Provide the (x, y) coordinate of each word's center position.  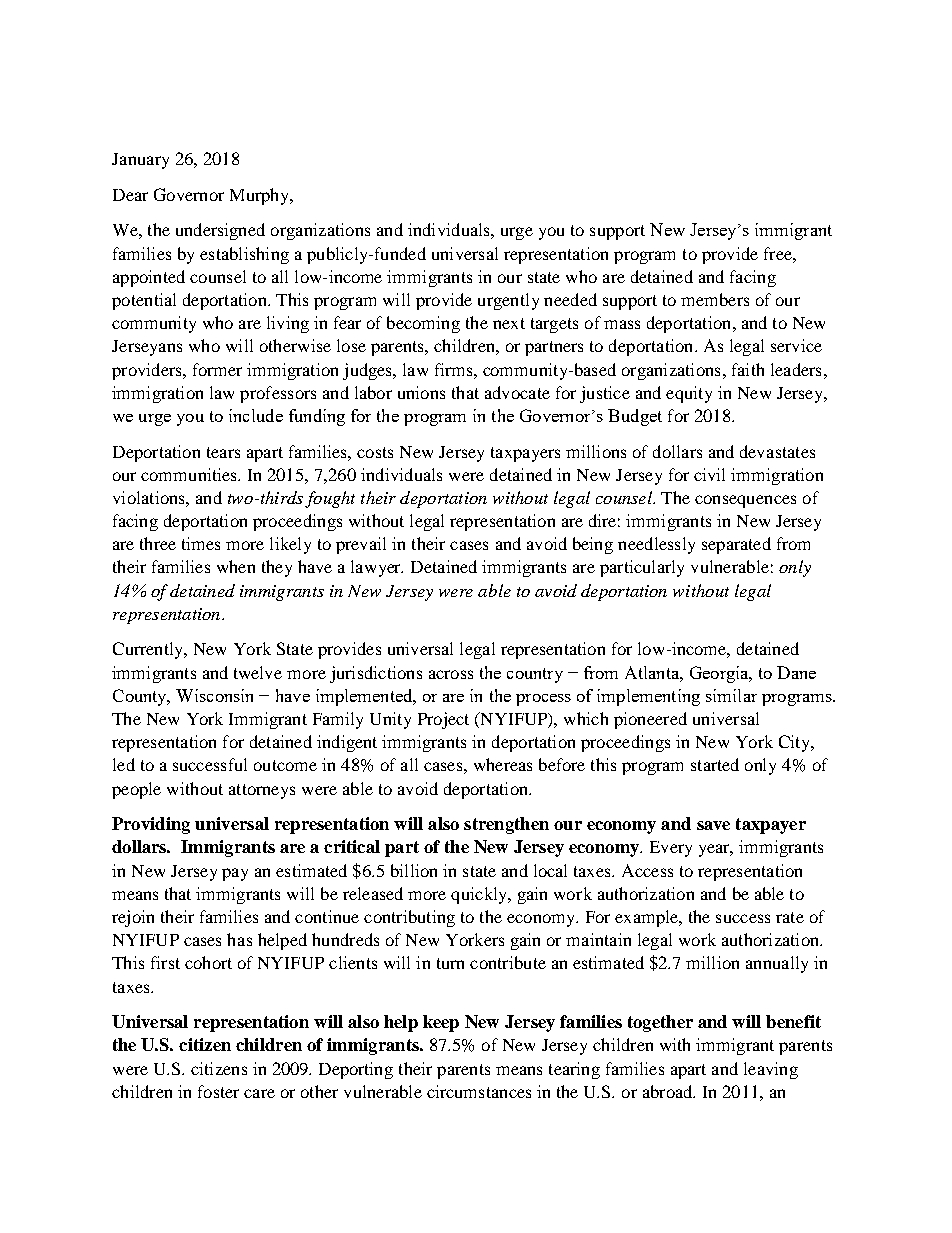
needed (570, 299)
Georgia (720, 674)
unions (421, 392)
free (779, 253)
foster (218, 1091)
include (256, 415)
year (716, 850)
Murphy (261, 196)
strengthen (506, 825)
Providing (151, 825)
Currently (149, 650)
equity (689, 394)
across (451, 674)
